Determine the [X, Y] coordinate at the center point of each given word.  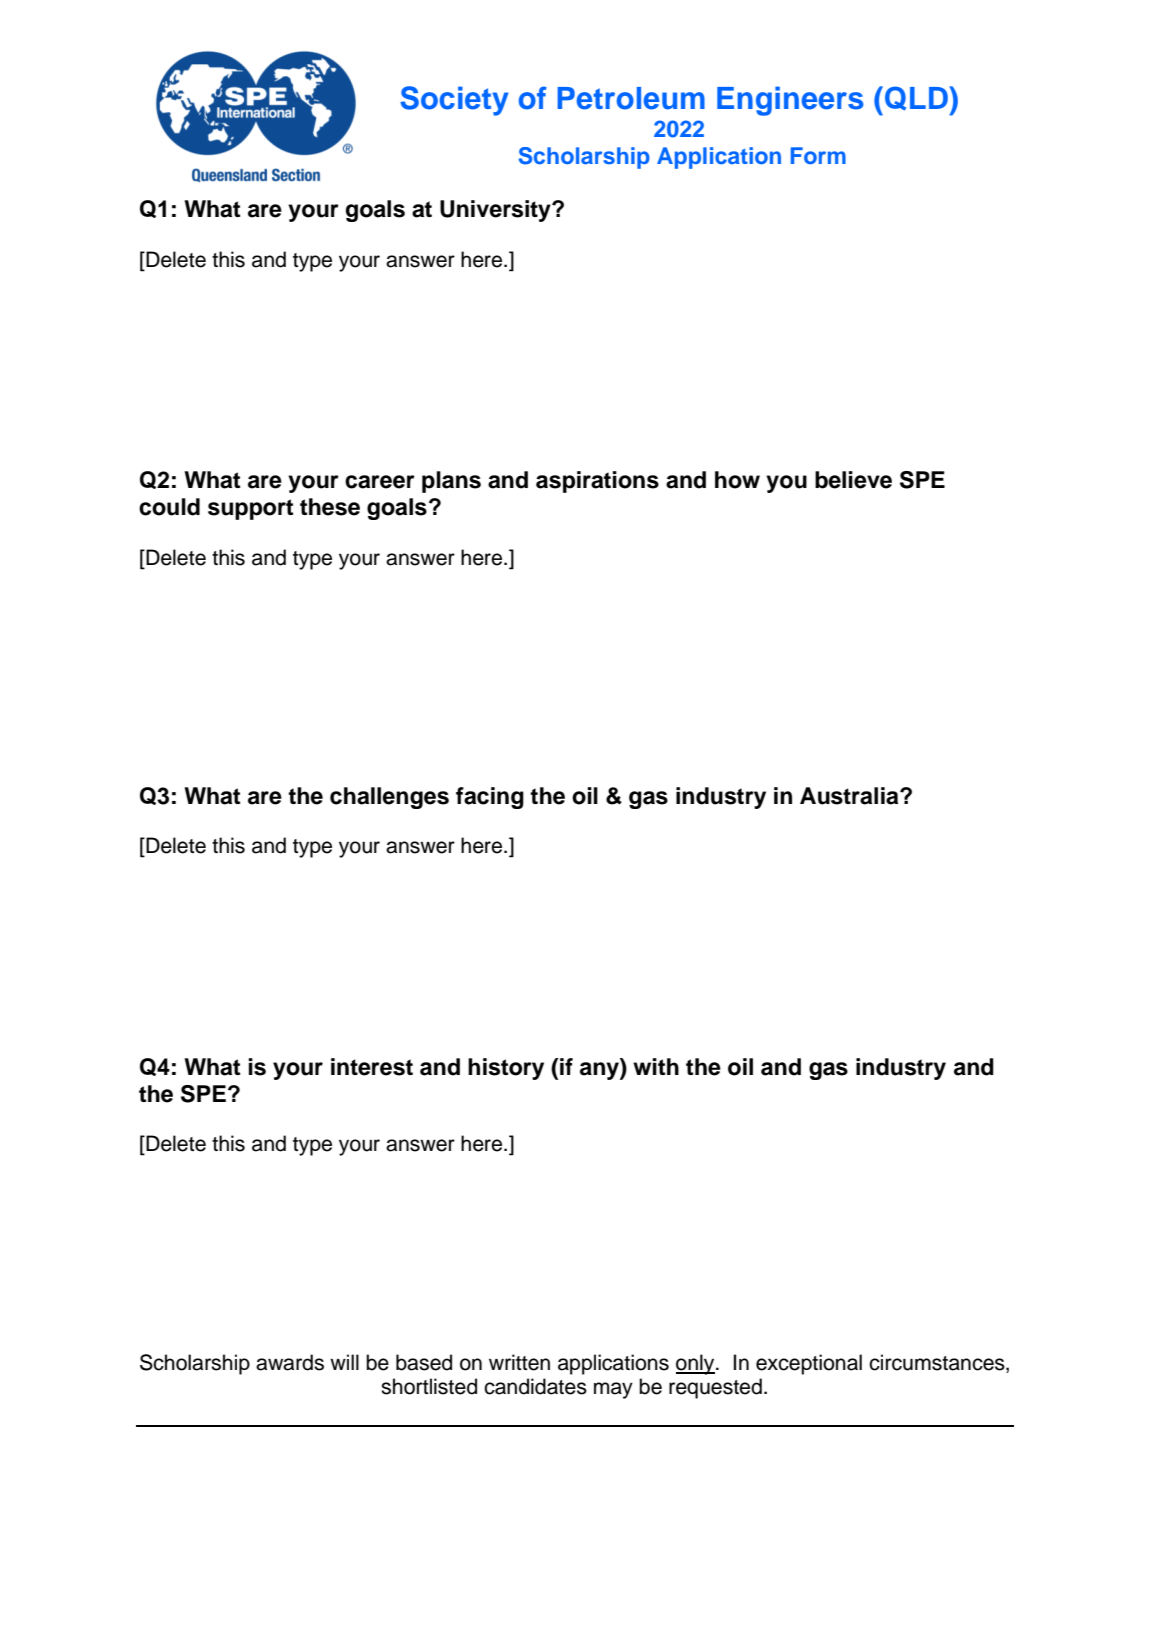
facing [490, 798]
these [330, 507]
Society [454, 101]
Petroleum [631, 98]
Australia [850, 796]
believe [853, 480]
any [600, 1071]
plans [451, 482]
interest [372, 1067]
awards [290, 1362]
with [656, 1066]
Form [818, 155]
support [250, 509]
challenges [389, 798]
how [737, 480]
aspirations [597, 482]
